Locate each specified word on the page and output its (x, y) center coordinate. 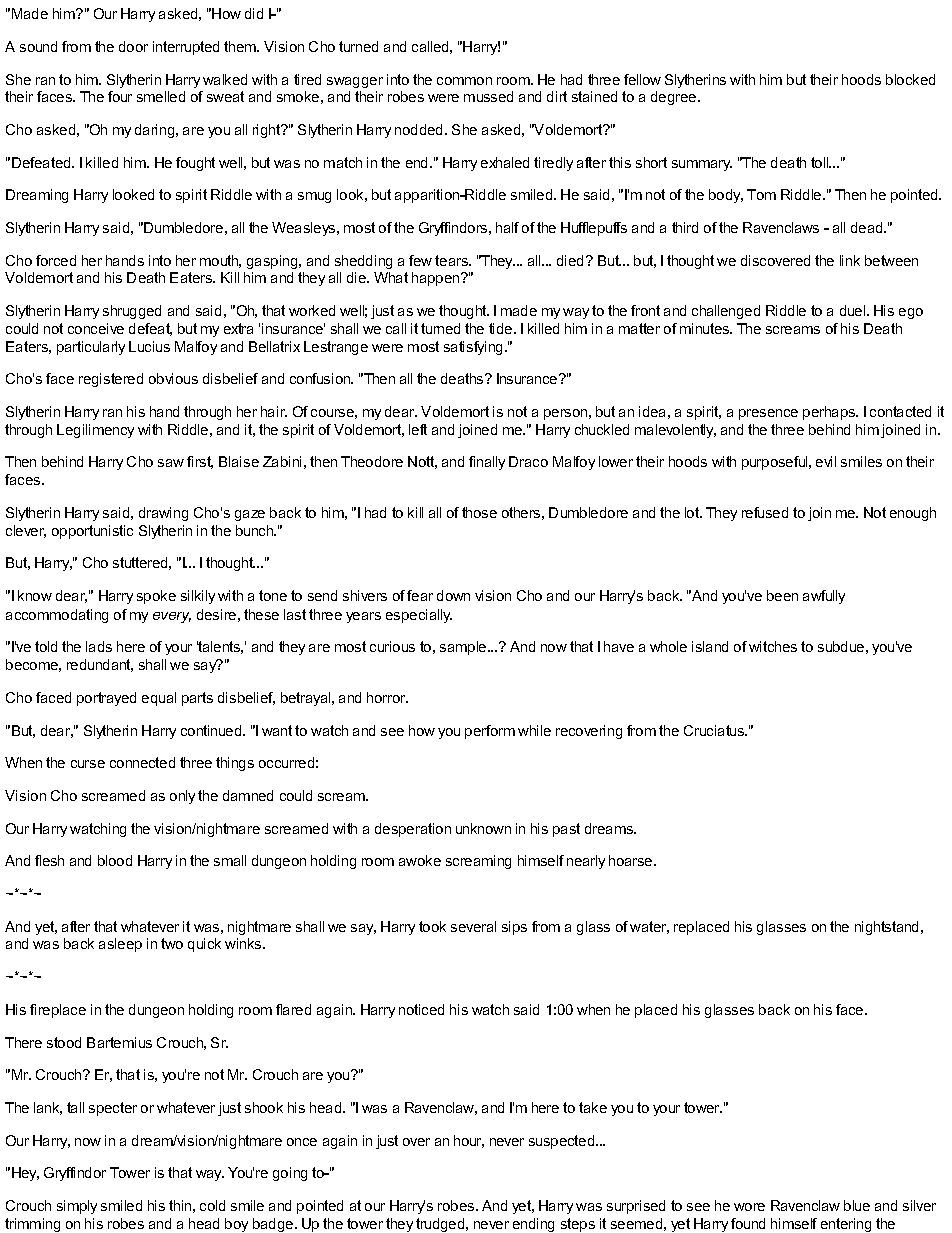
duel (854, 310)
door (133, 46)
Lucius (149, 346)
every (172, 617)
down (453, 595)
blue (857, 1205)
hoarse (632, 860)
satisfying (473, 348)
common (464, 81)
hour (469, 1141)
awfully (824, 597)
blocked (910, 79)
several (473, 926)
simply (77, 1207)
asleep (120, 945)
